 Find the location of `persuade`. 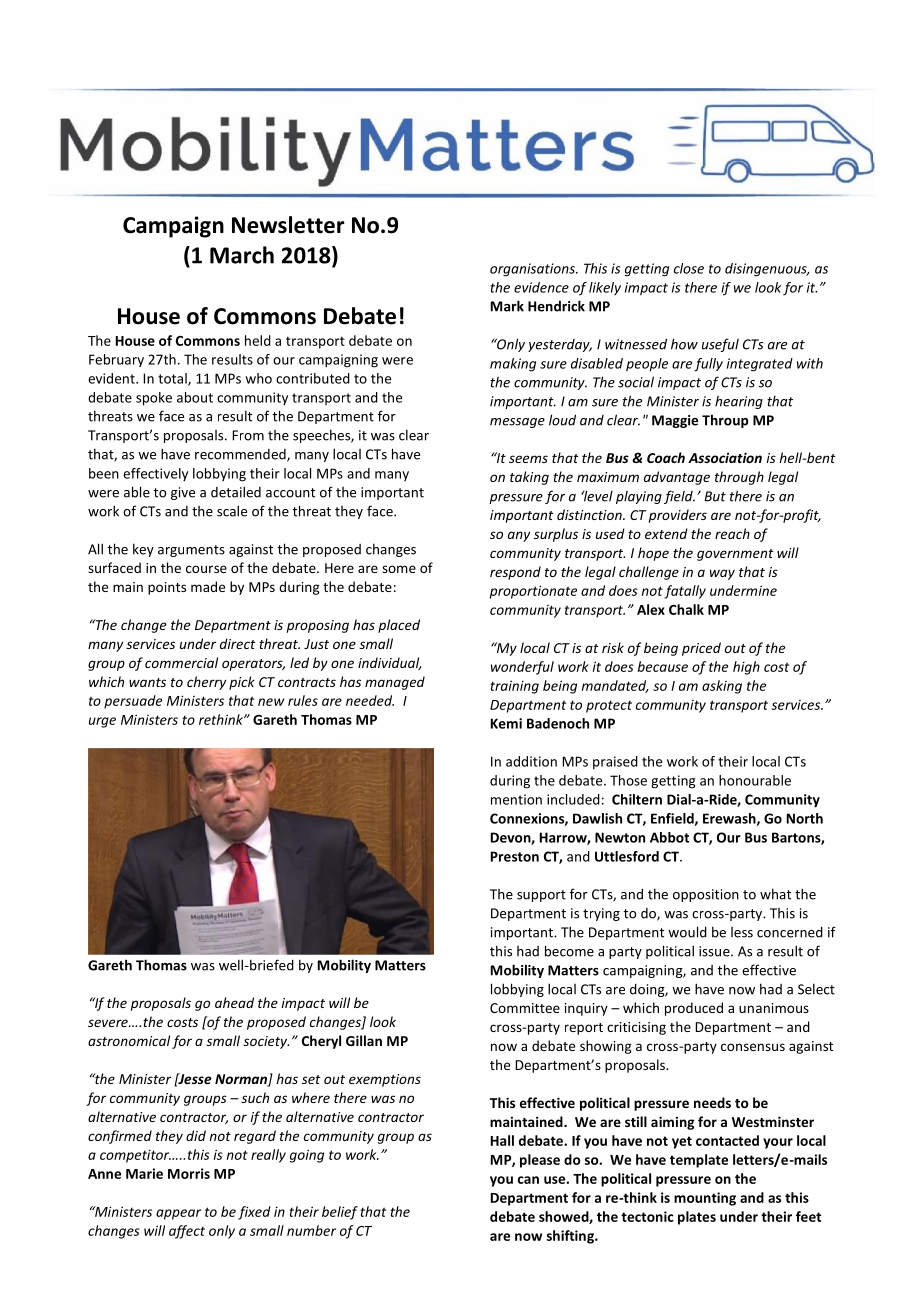

persuade is located at coordinates (133, 702).
